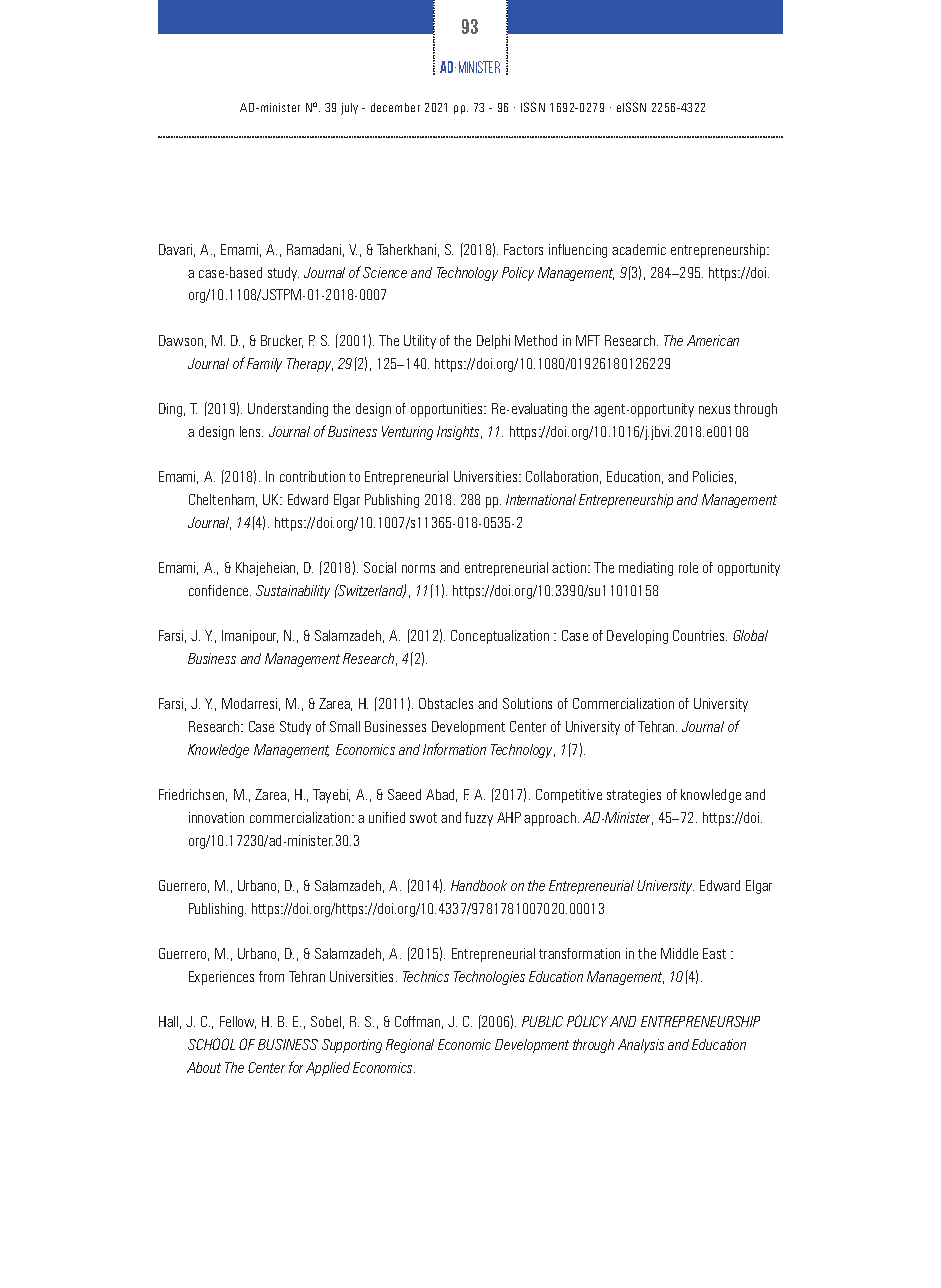 The image size is (941, 1288). What do you see at coordinates (395, 107) in the screenshot?
I see `december` at bounding box center [395, 107].
